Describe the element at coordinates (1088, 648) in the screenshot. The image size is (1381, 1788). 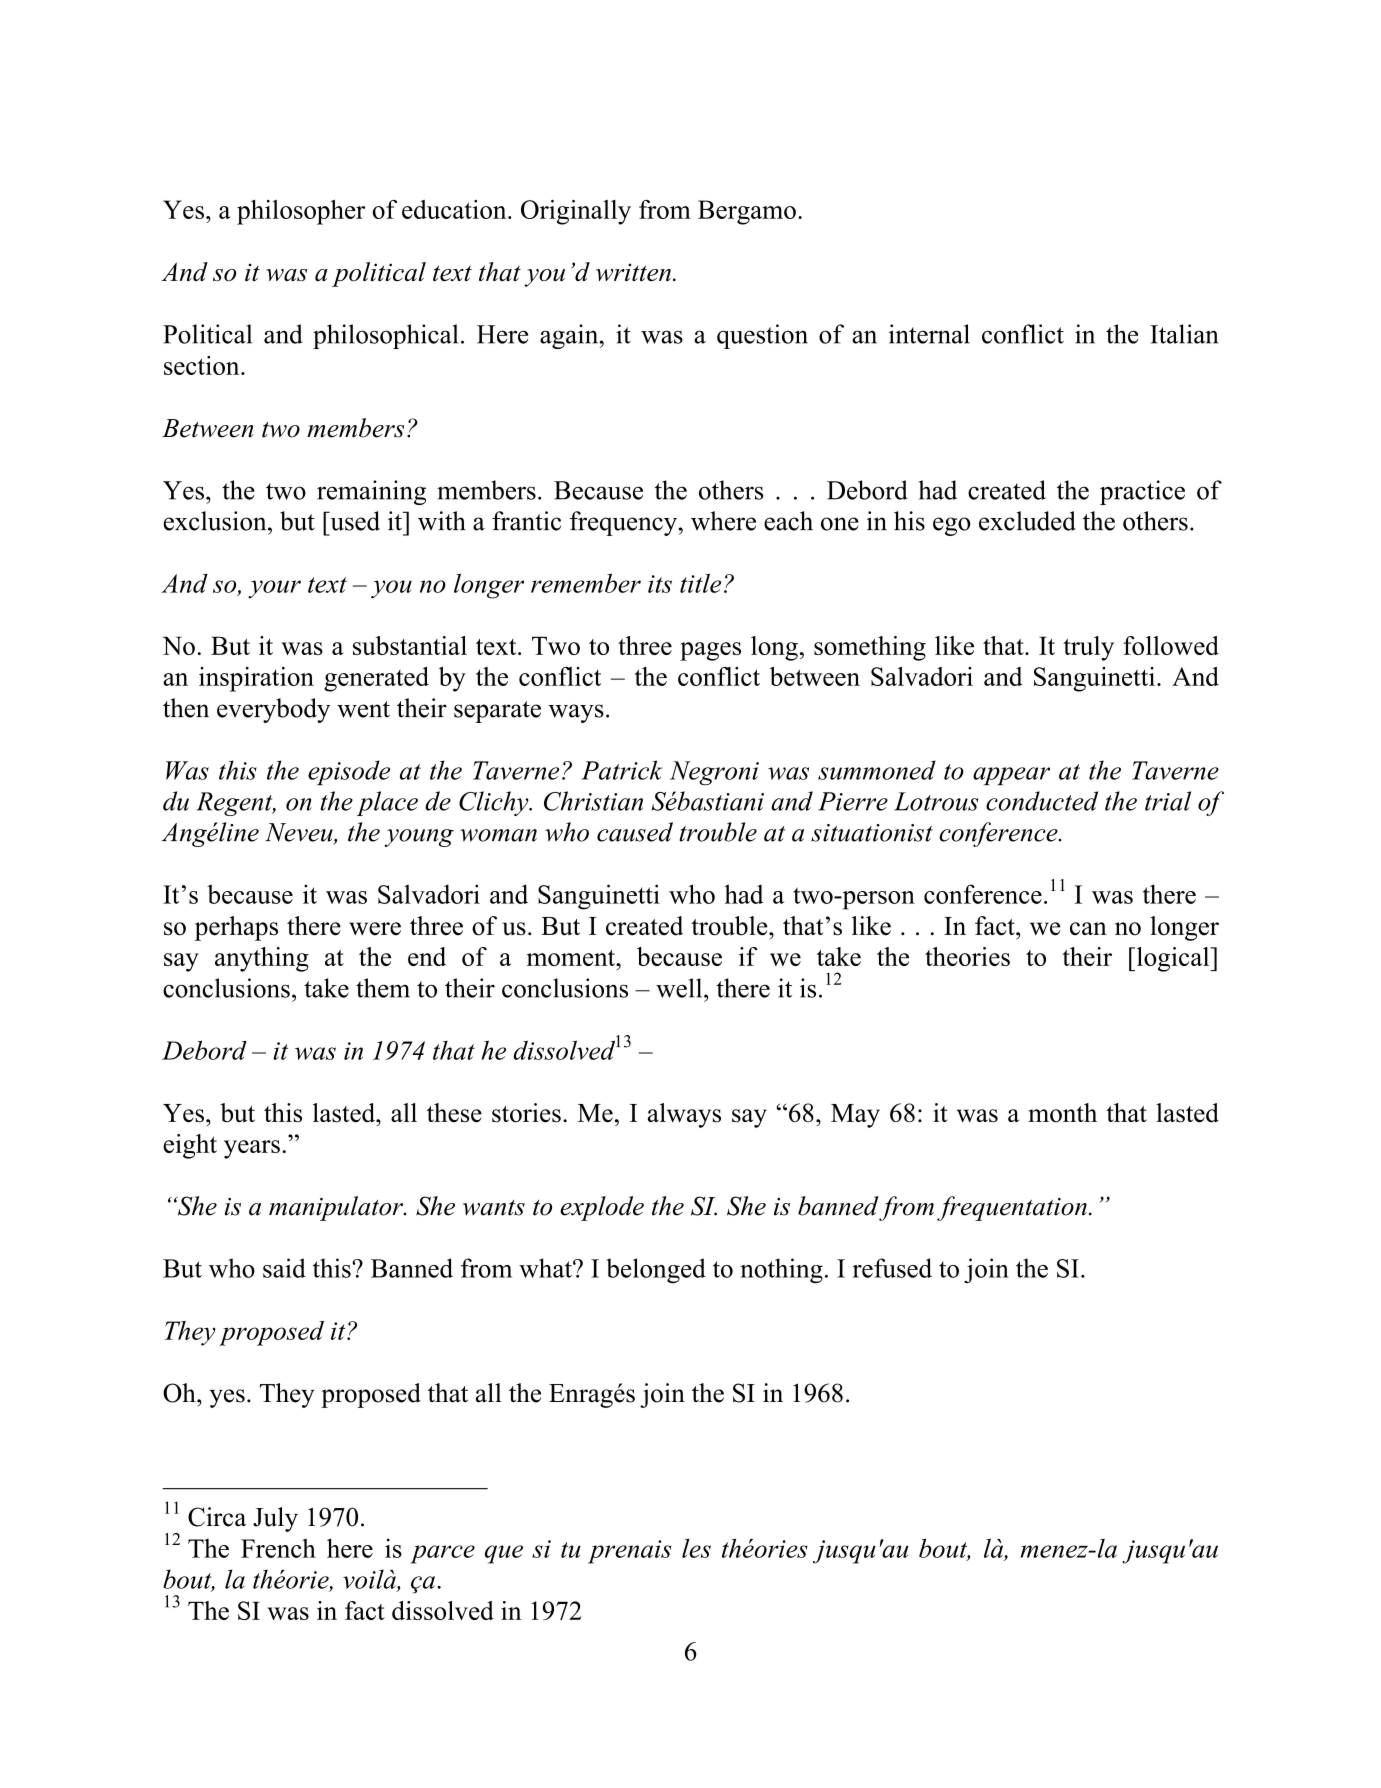
I see `truly` at that location.
